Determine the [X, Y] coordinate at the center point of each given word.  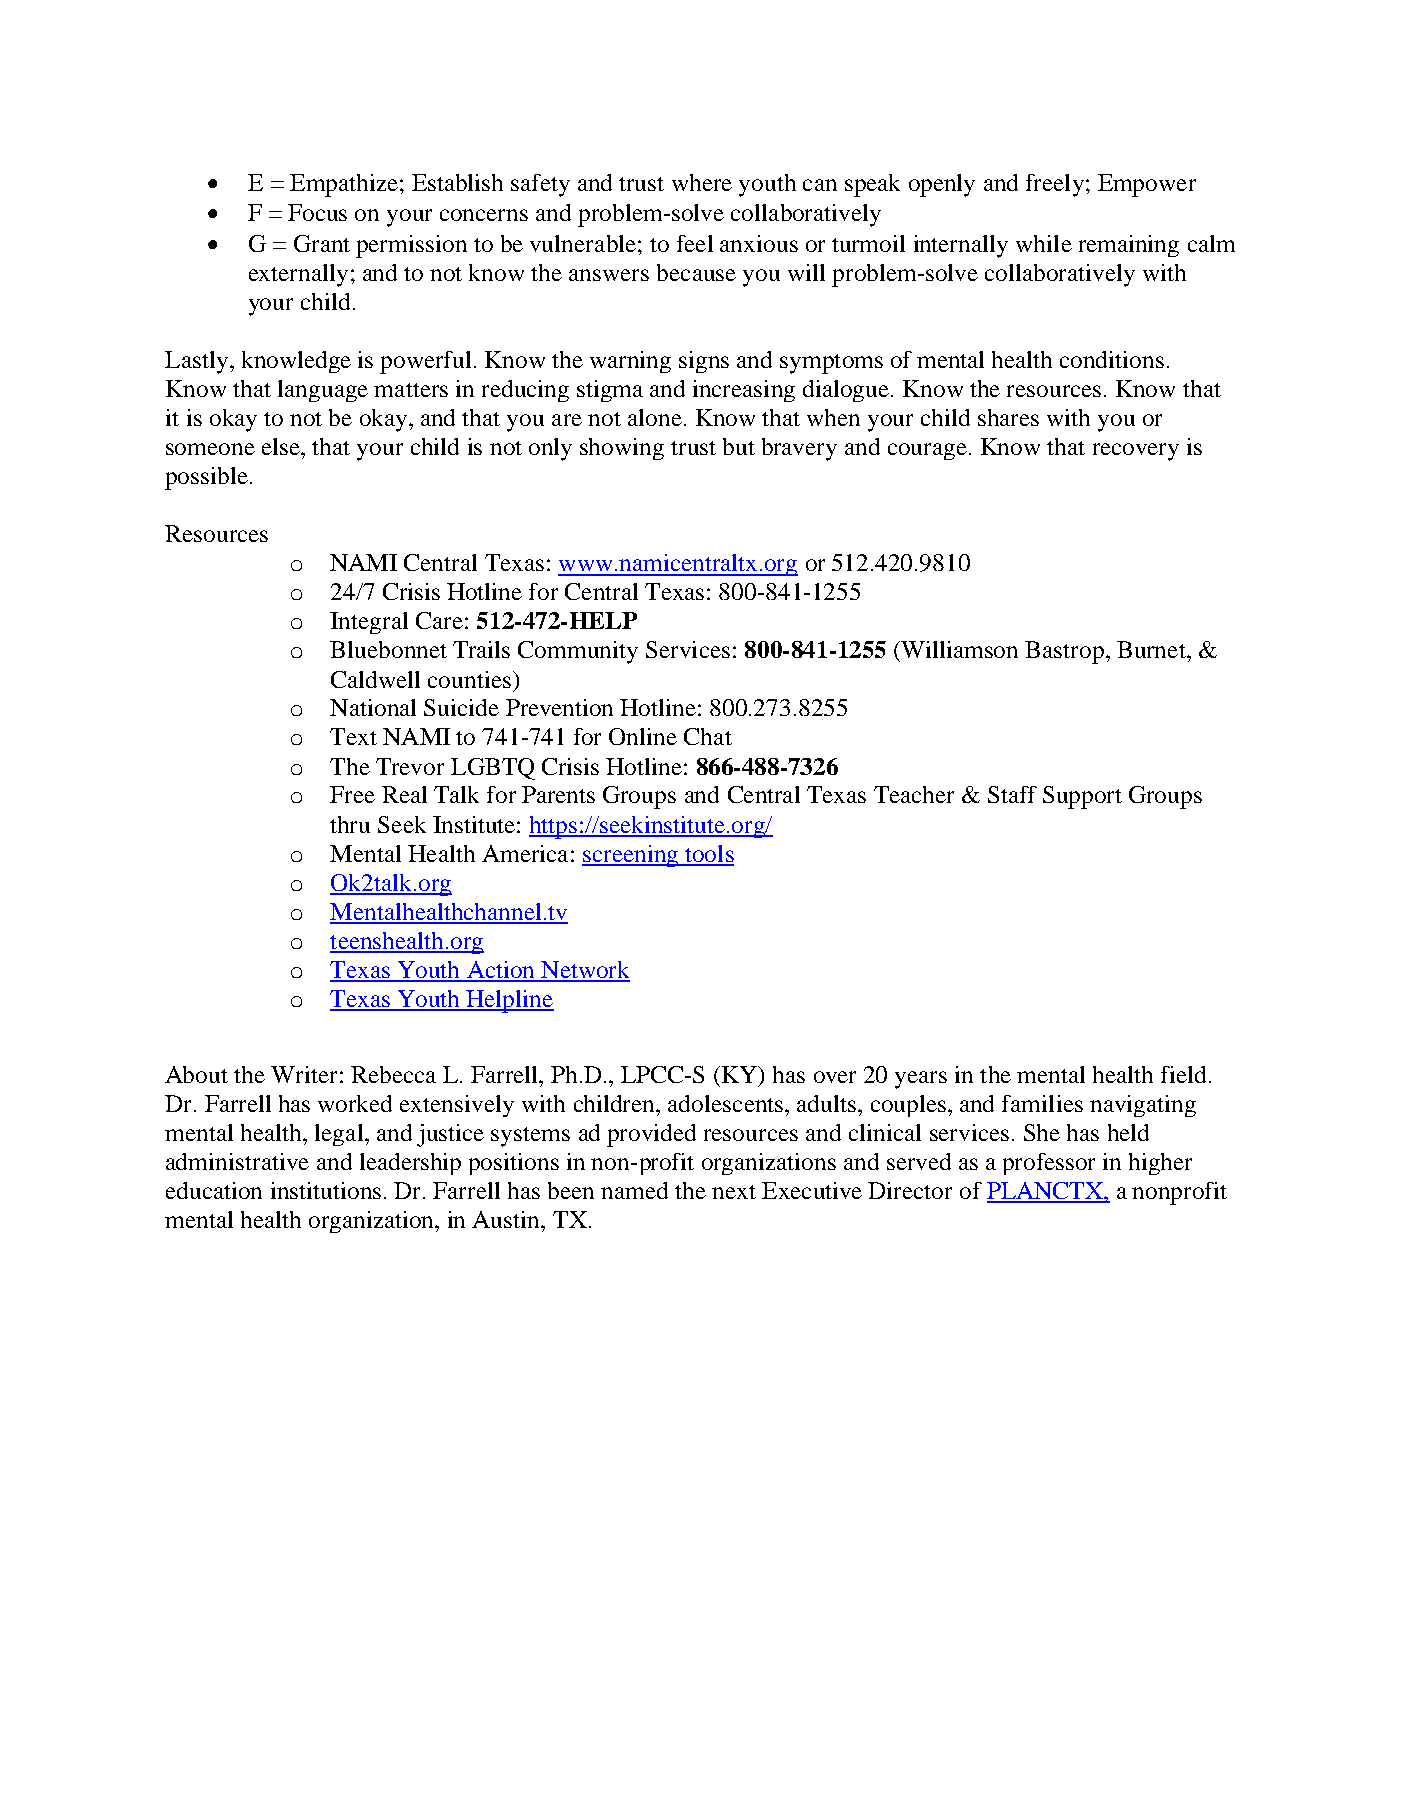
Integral [369, 623]
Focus [317, 212]
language [323, 391]
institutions [326, 1190]
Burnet [1152, 649]
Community [578, 652]
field [1183, 1074]
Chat [708, 736]
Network [584, 971]
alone [655, 417]
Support [1082, 797]
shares [1008, 417]
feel [695, 243]
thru [350, 824]
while [1044, 243]
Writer [304, 1074]
